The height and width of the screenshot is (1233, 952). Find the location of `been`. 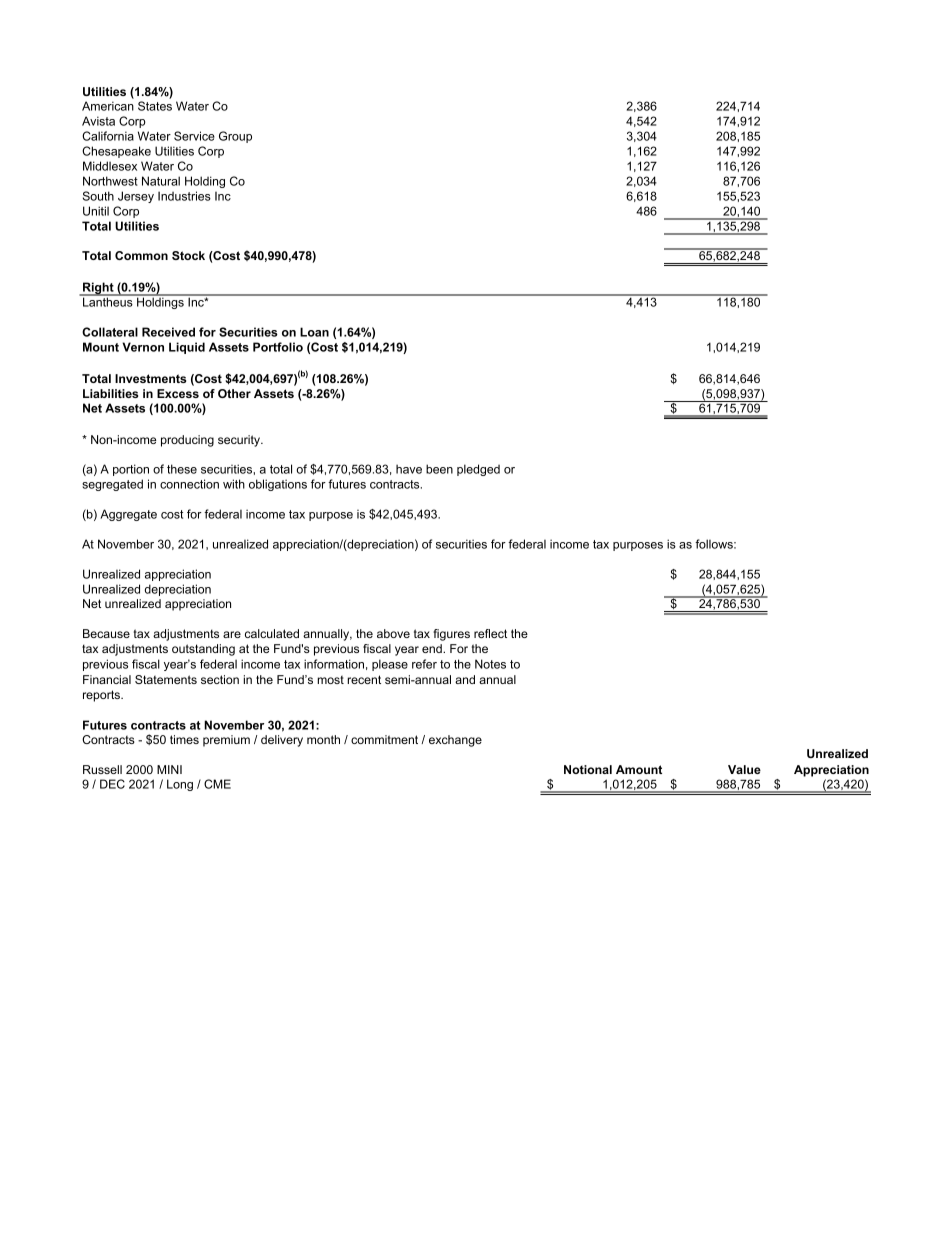

been is located at coordinates (439, 469).
